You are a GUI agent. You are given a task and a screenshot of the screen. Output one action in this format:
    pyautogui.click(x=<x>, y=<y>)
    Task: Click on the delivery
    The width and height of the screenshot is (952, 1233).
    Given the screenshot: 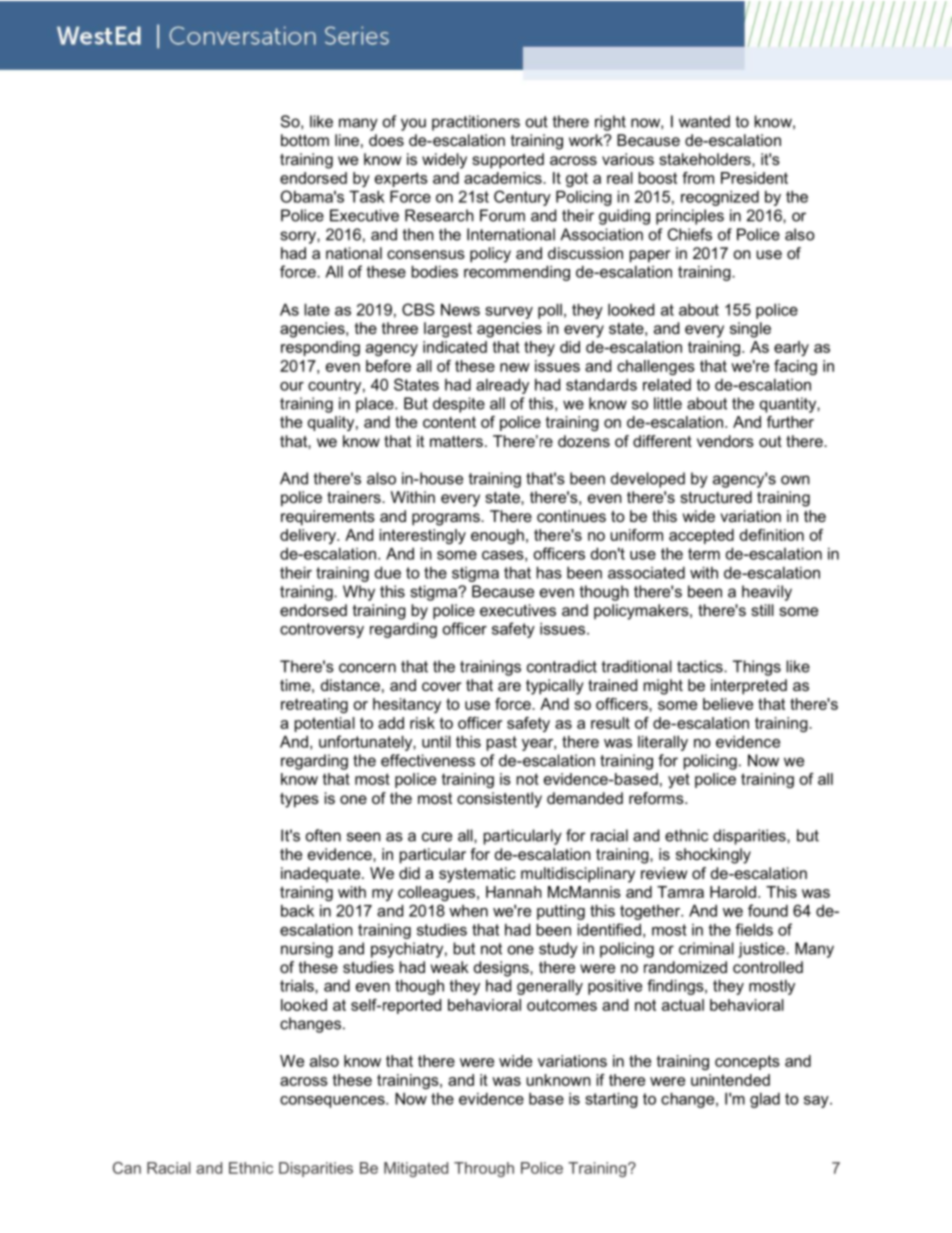 What is the action you would take?
    pyautogui.click(x=309, y=536)
